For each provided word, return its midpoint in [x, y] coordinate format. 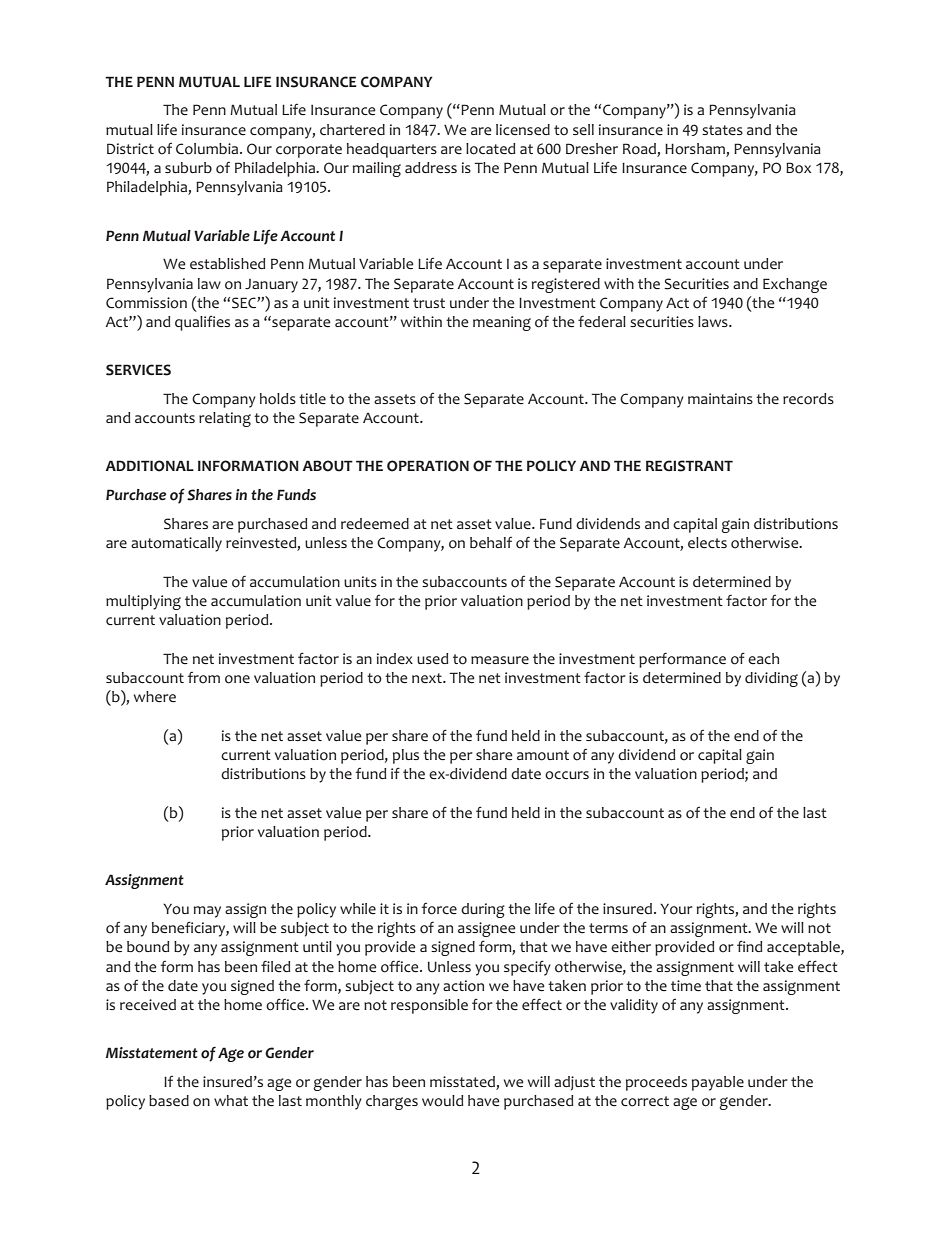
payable [718, 1083]
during [483, 910]
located [490, 149]
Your [676, 909]
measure [500, 660]
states [722, 130]
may [207, 912]
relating [225, 419]
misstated [463, 1083]
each [763, 658]
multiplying [143, 602]
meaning [502, 323]
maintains [720, 398]
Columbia [208, 149]
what [231, 1100]
